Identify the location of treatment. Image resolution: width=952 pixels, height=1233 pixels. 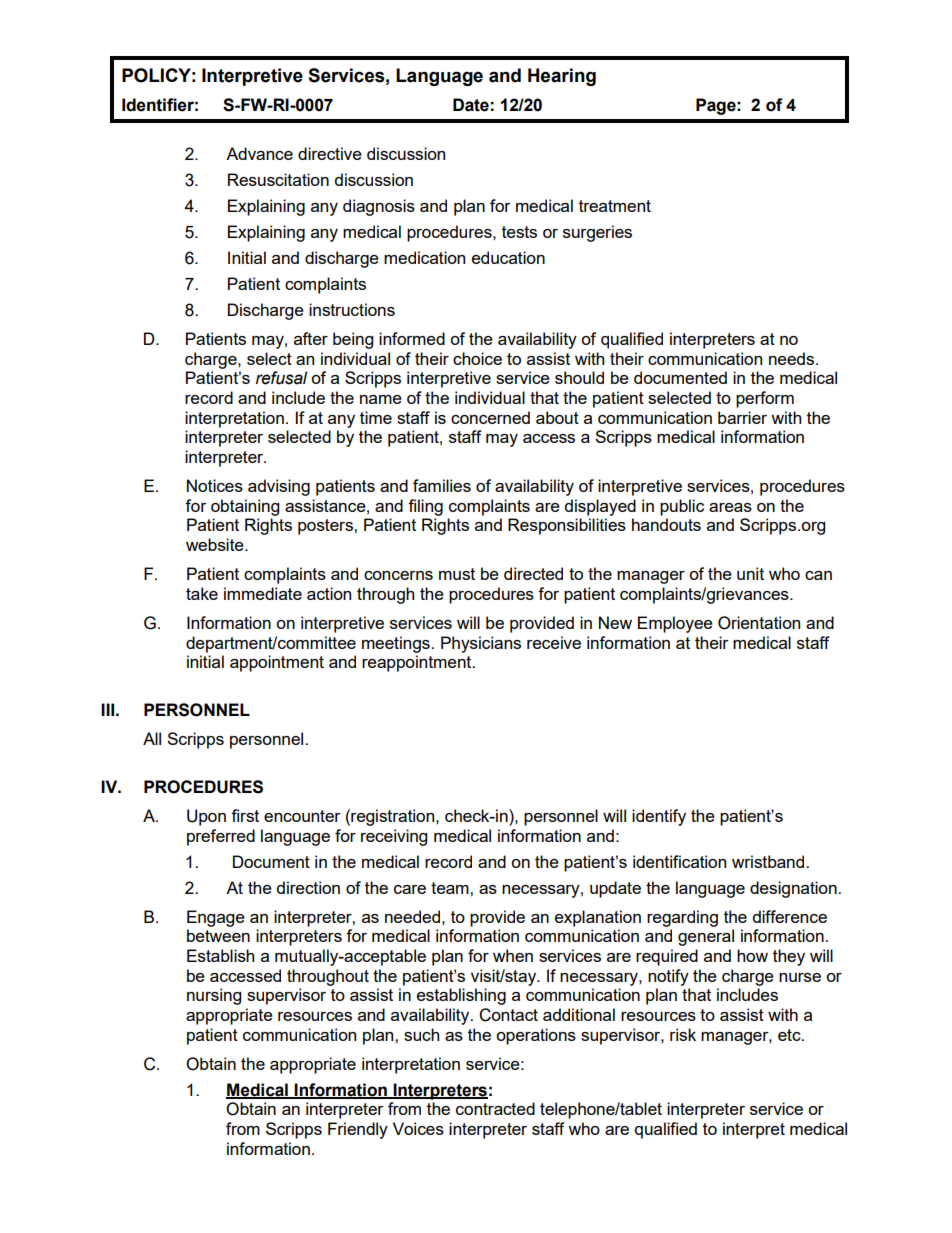
(615, 206).
